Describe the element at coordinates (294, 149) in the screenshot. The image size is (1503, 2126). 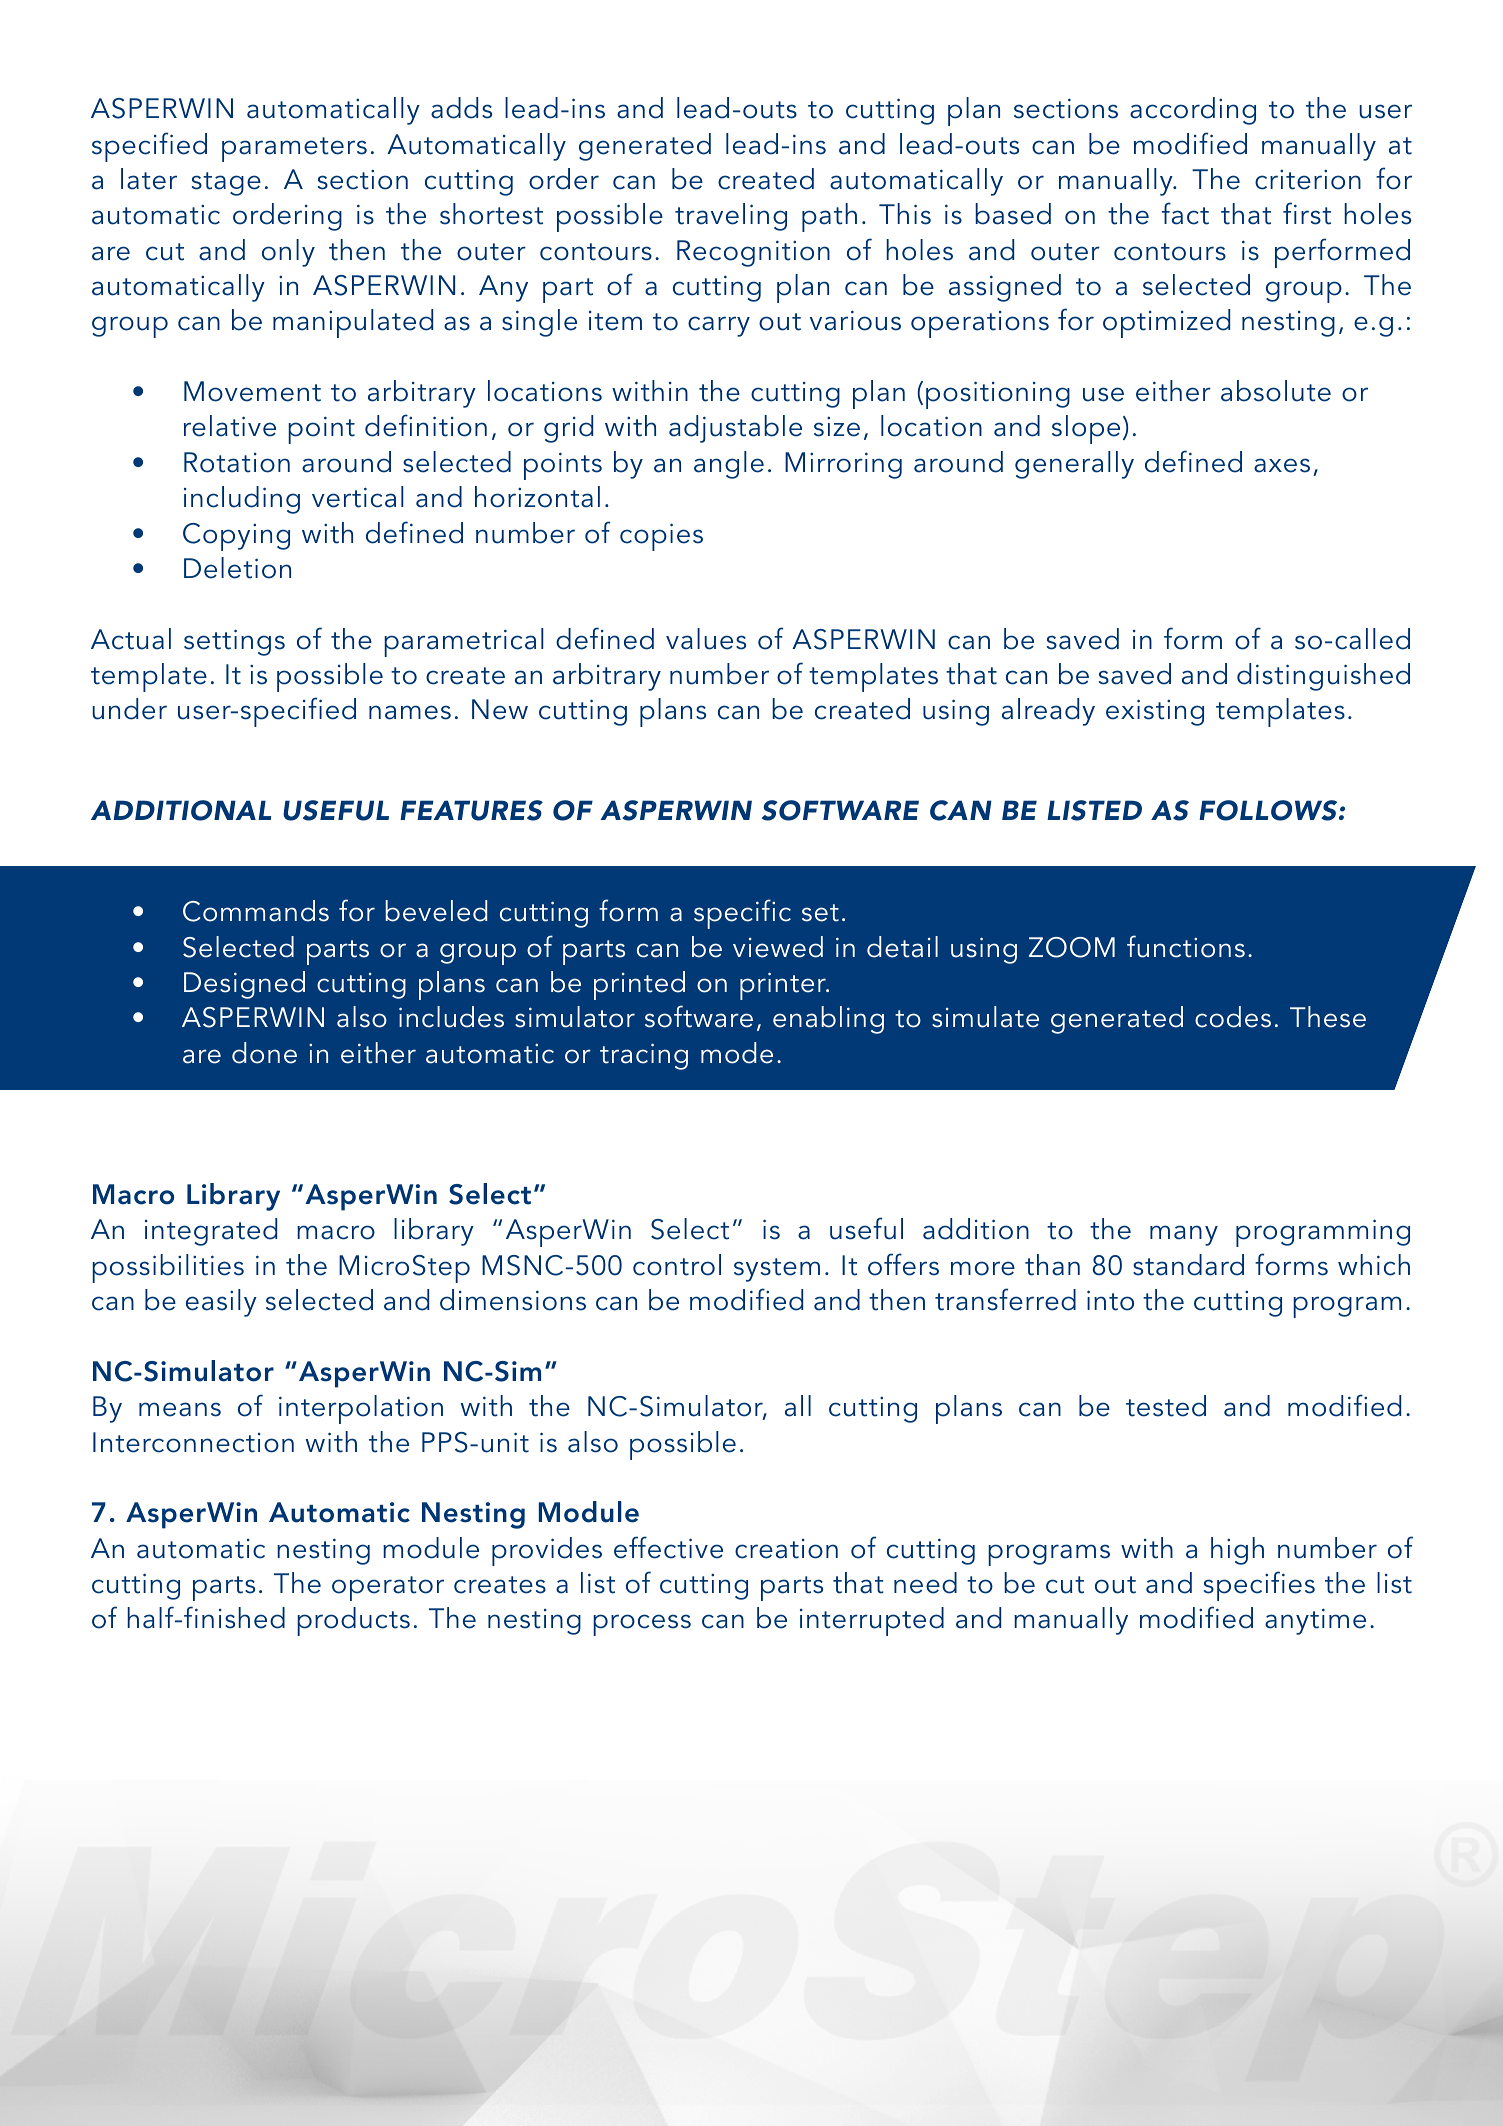
I see `parameters` at that location.
